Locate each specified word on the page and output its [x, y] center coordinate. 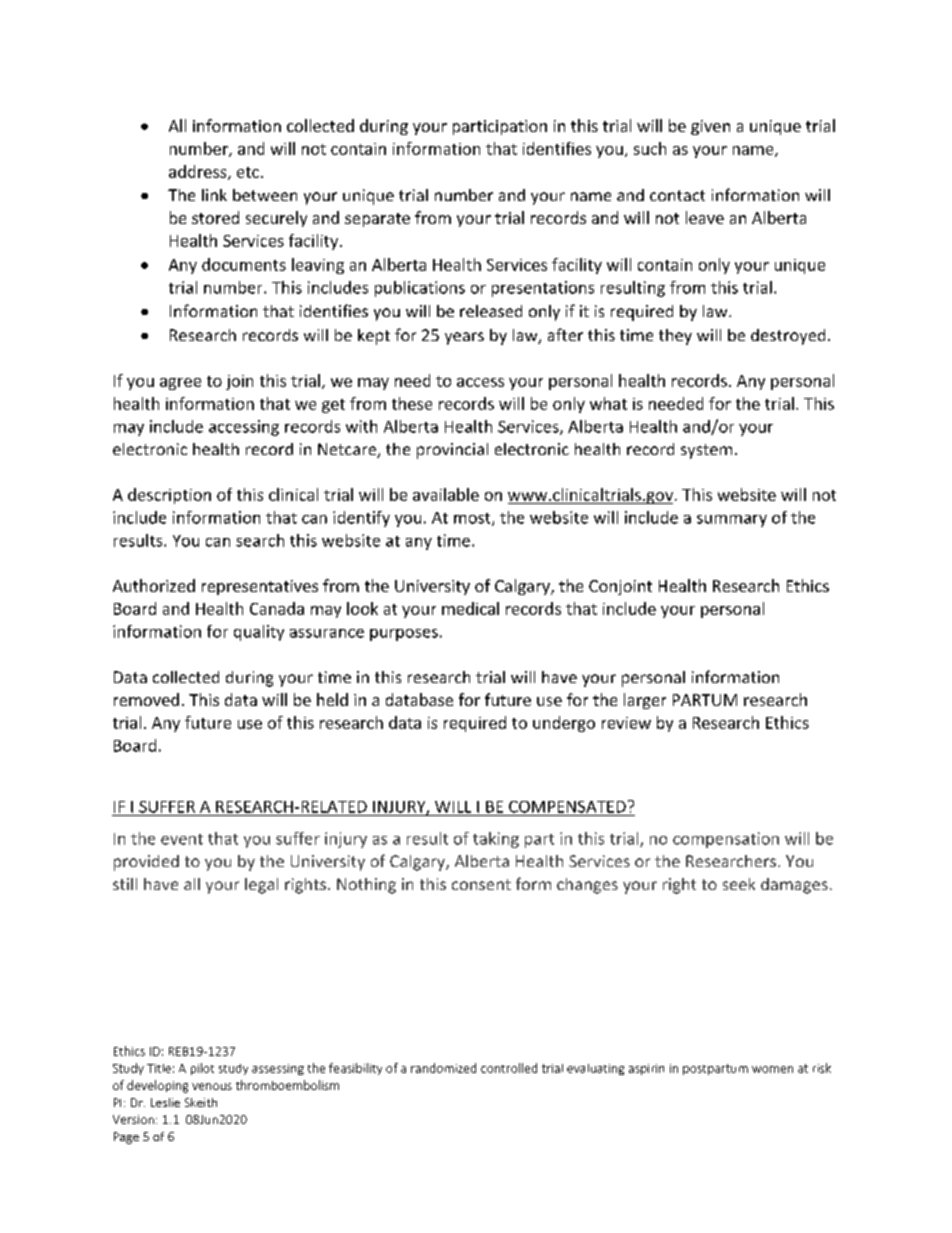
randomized [443, 1068]
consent [481, 884]
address [199, 172]
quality [259, 633]
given [710, 127]
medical [470, 608]
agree [180, 384]
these [412, 403]
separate [377, 220]
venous [212, 1086]
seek [739, 884]
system [706, 451]
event [182, 839]
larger [645, 701]
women [772, 1069]
